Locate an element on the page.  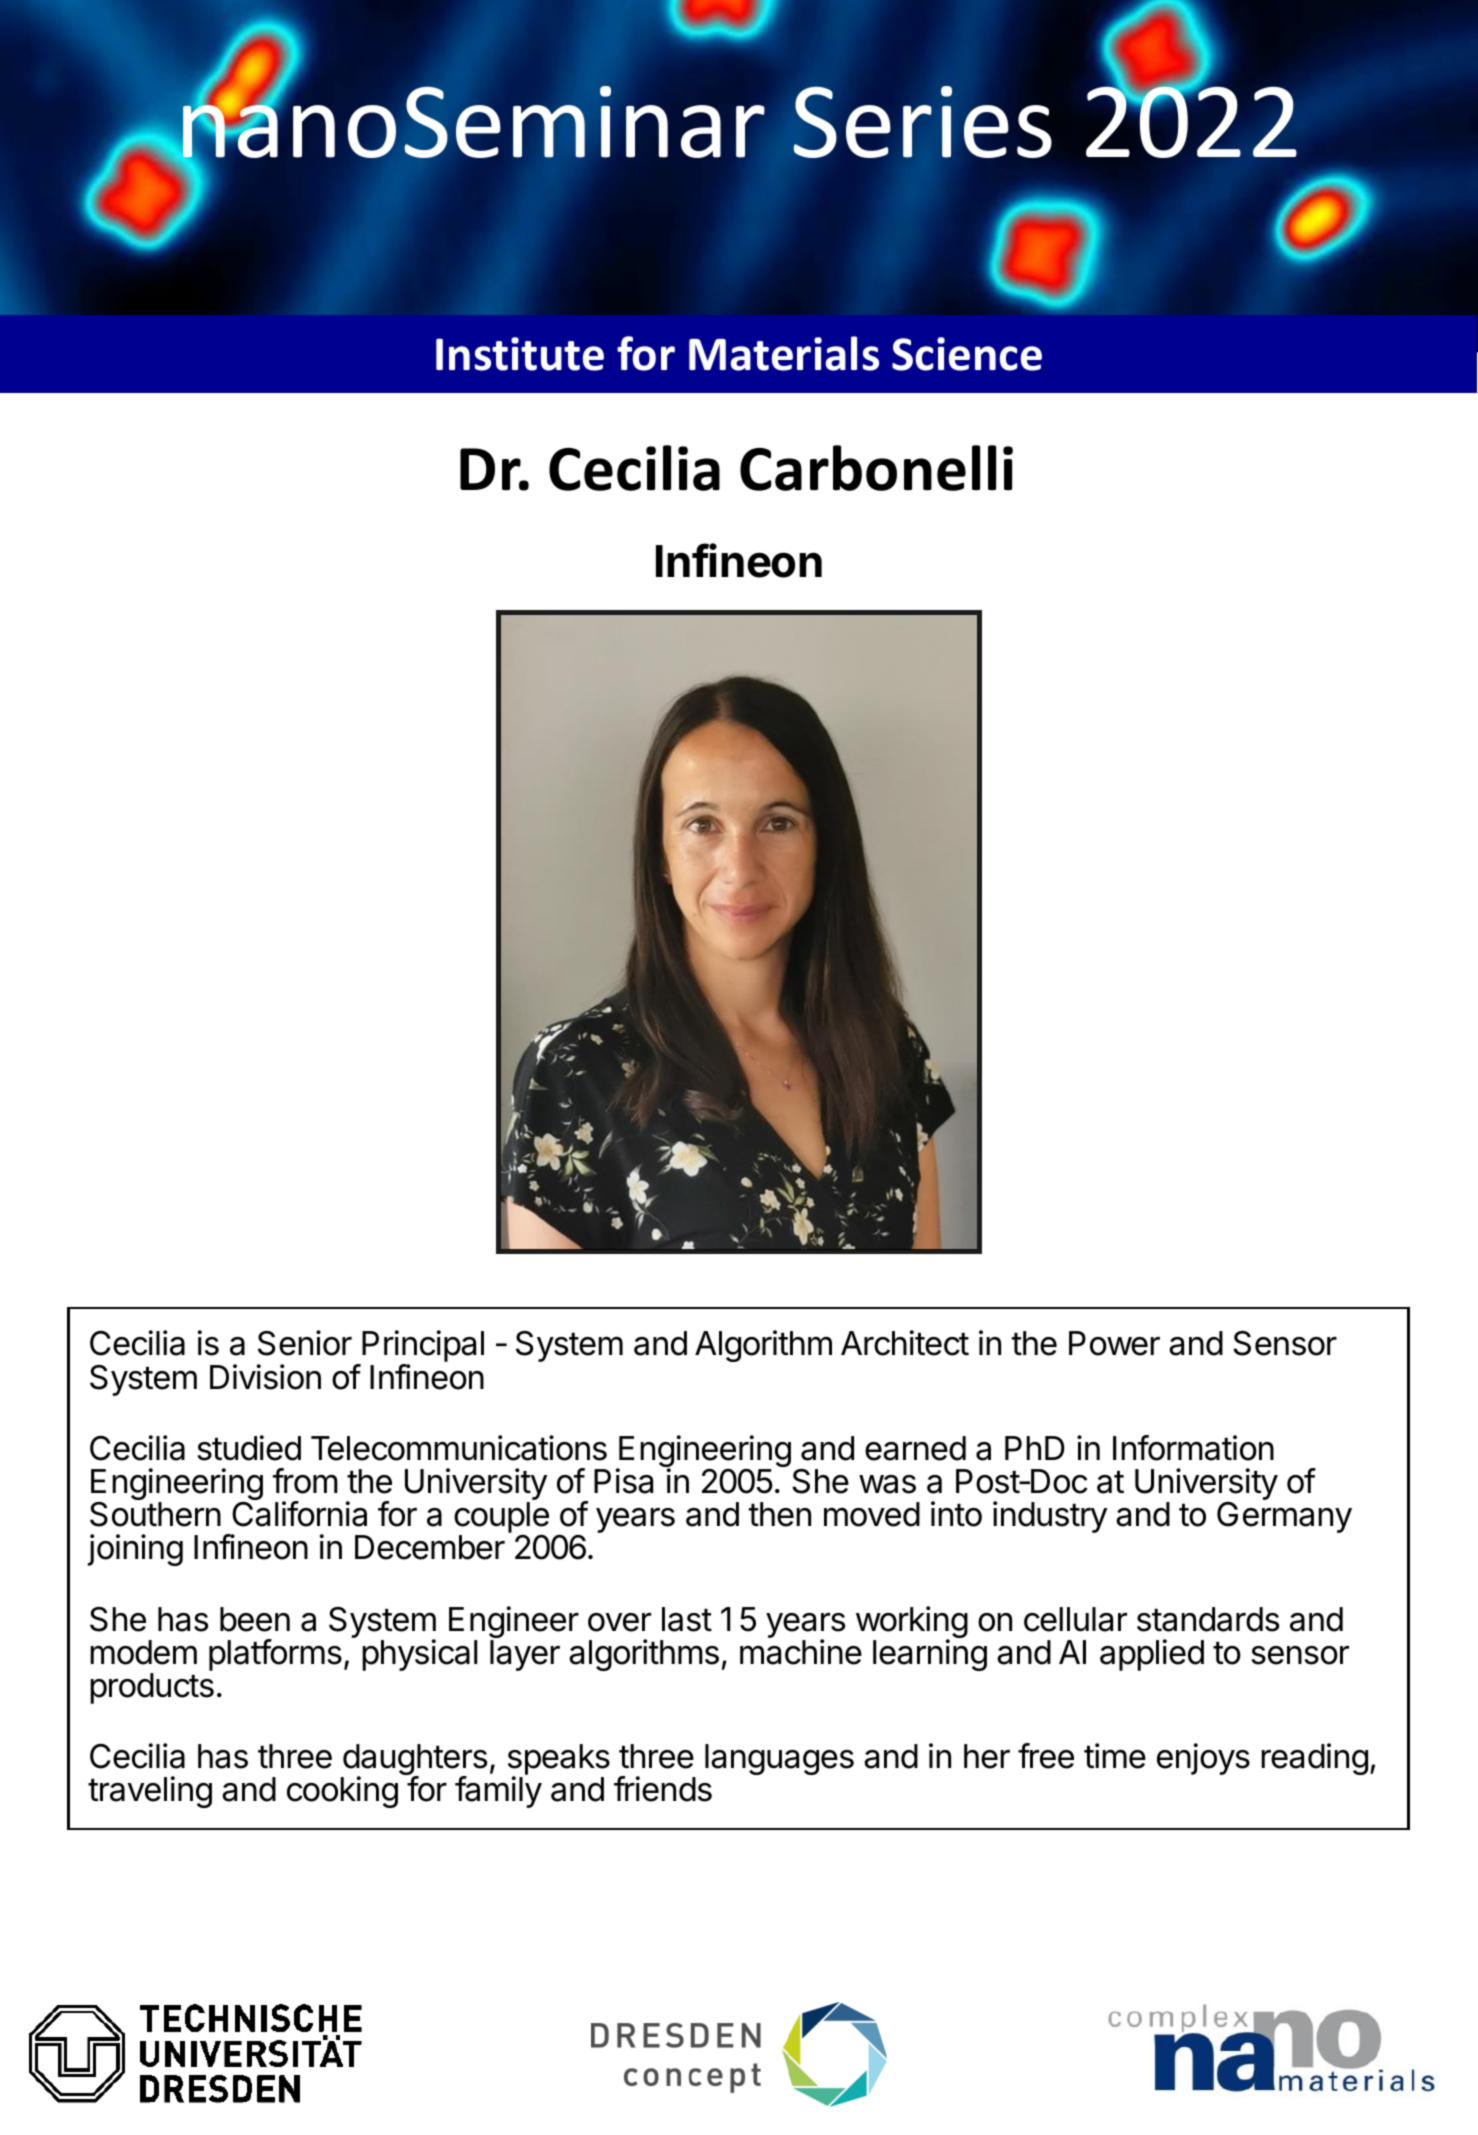
Series is located at coordinates (922, 122).
